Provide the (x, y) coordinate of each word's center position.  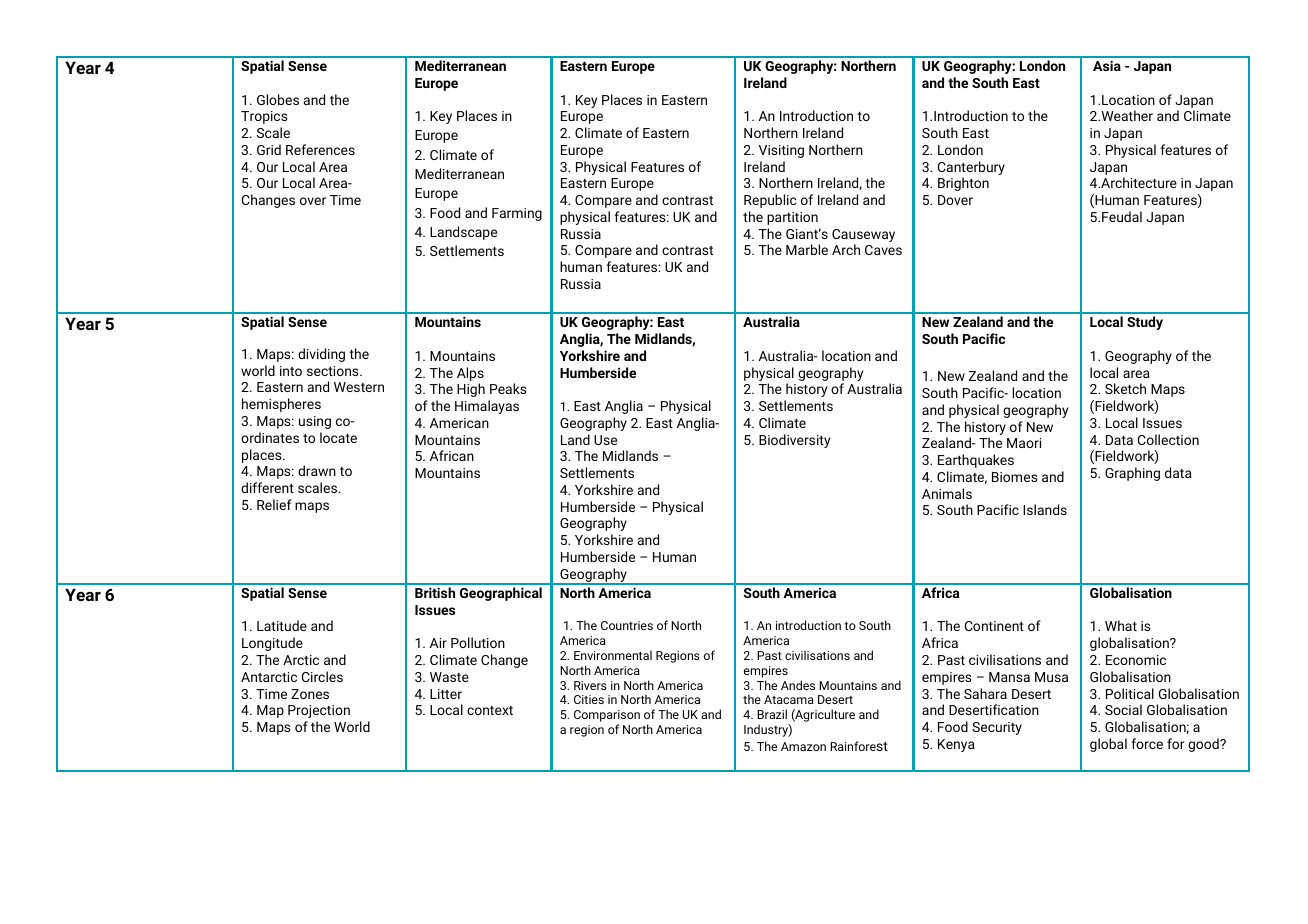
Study (1145, 323)
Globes (278, 99)
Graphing (1132, 474)
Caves (883, 250)
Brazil (772, 714)
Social (1123, 709)
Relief (274, 504)
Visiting (781, 151)
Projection (319, 711)
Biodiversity (794, 441)
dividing (321, 355)
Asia (1107, 65)
